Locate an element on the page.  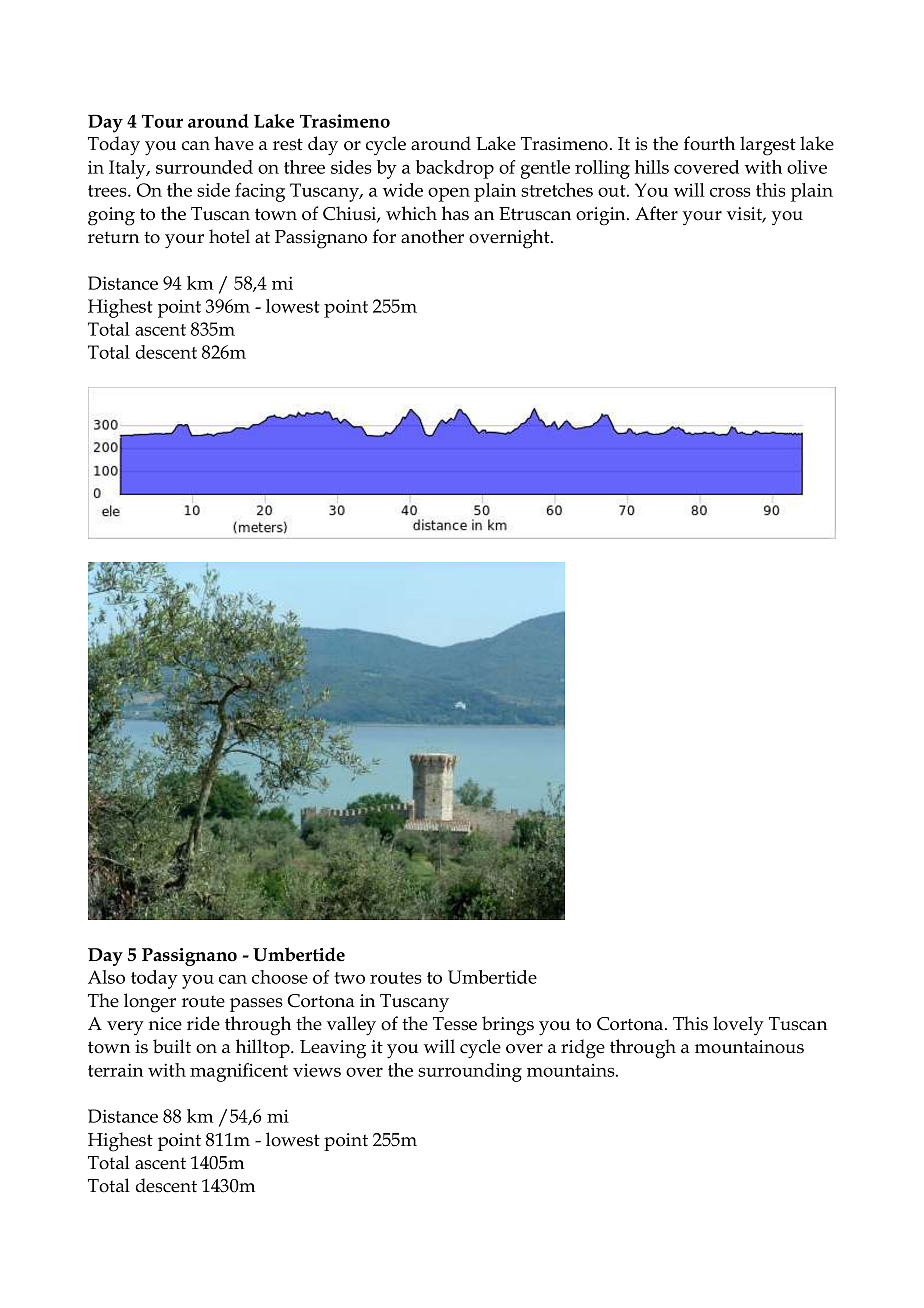
lovely is located at coordinates (738, 1025).
